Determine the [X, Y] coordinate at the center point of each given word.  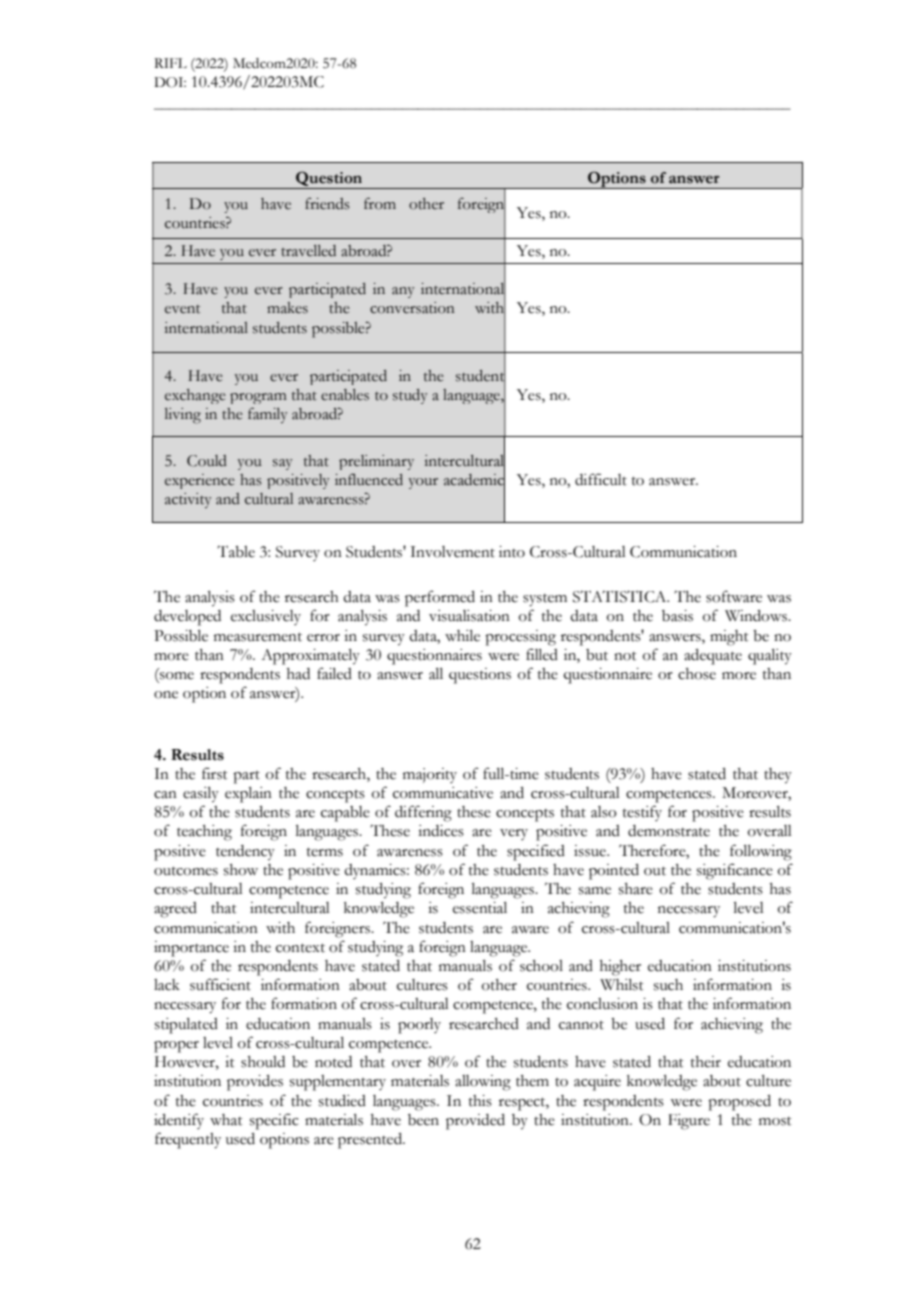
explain [248, 795]
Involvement [452, 552]
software [734, 596]
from [380, 203]
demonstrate [669, 831]
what [226, 1120]
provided [475, 1122]
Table [236, 551]
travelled [308, 251]
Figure [689, 1122]
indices [441, 831]
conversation [412, 308]
